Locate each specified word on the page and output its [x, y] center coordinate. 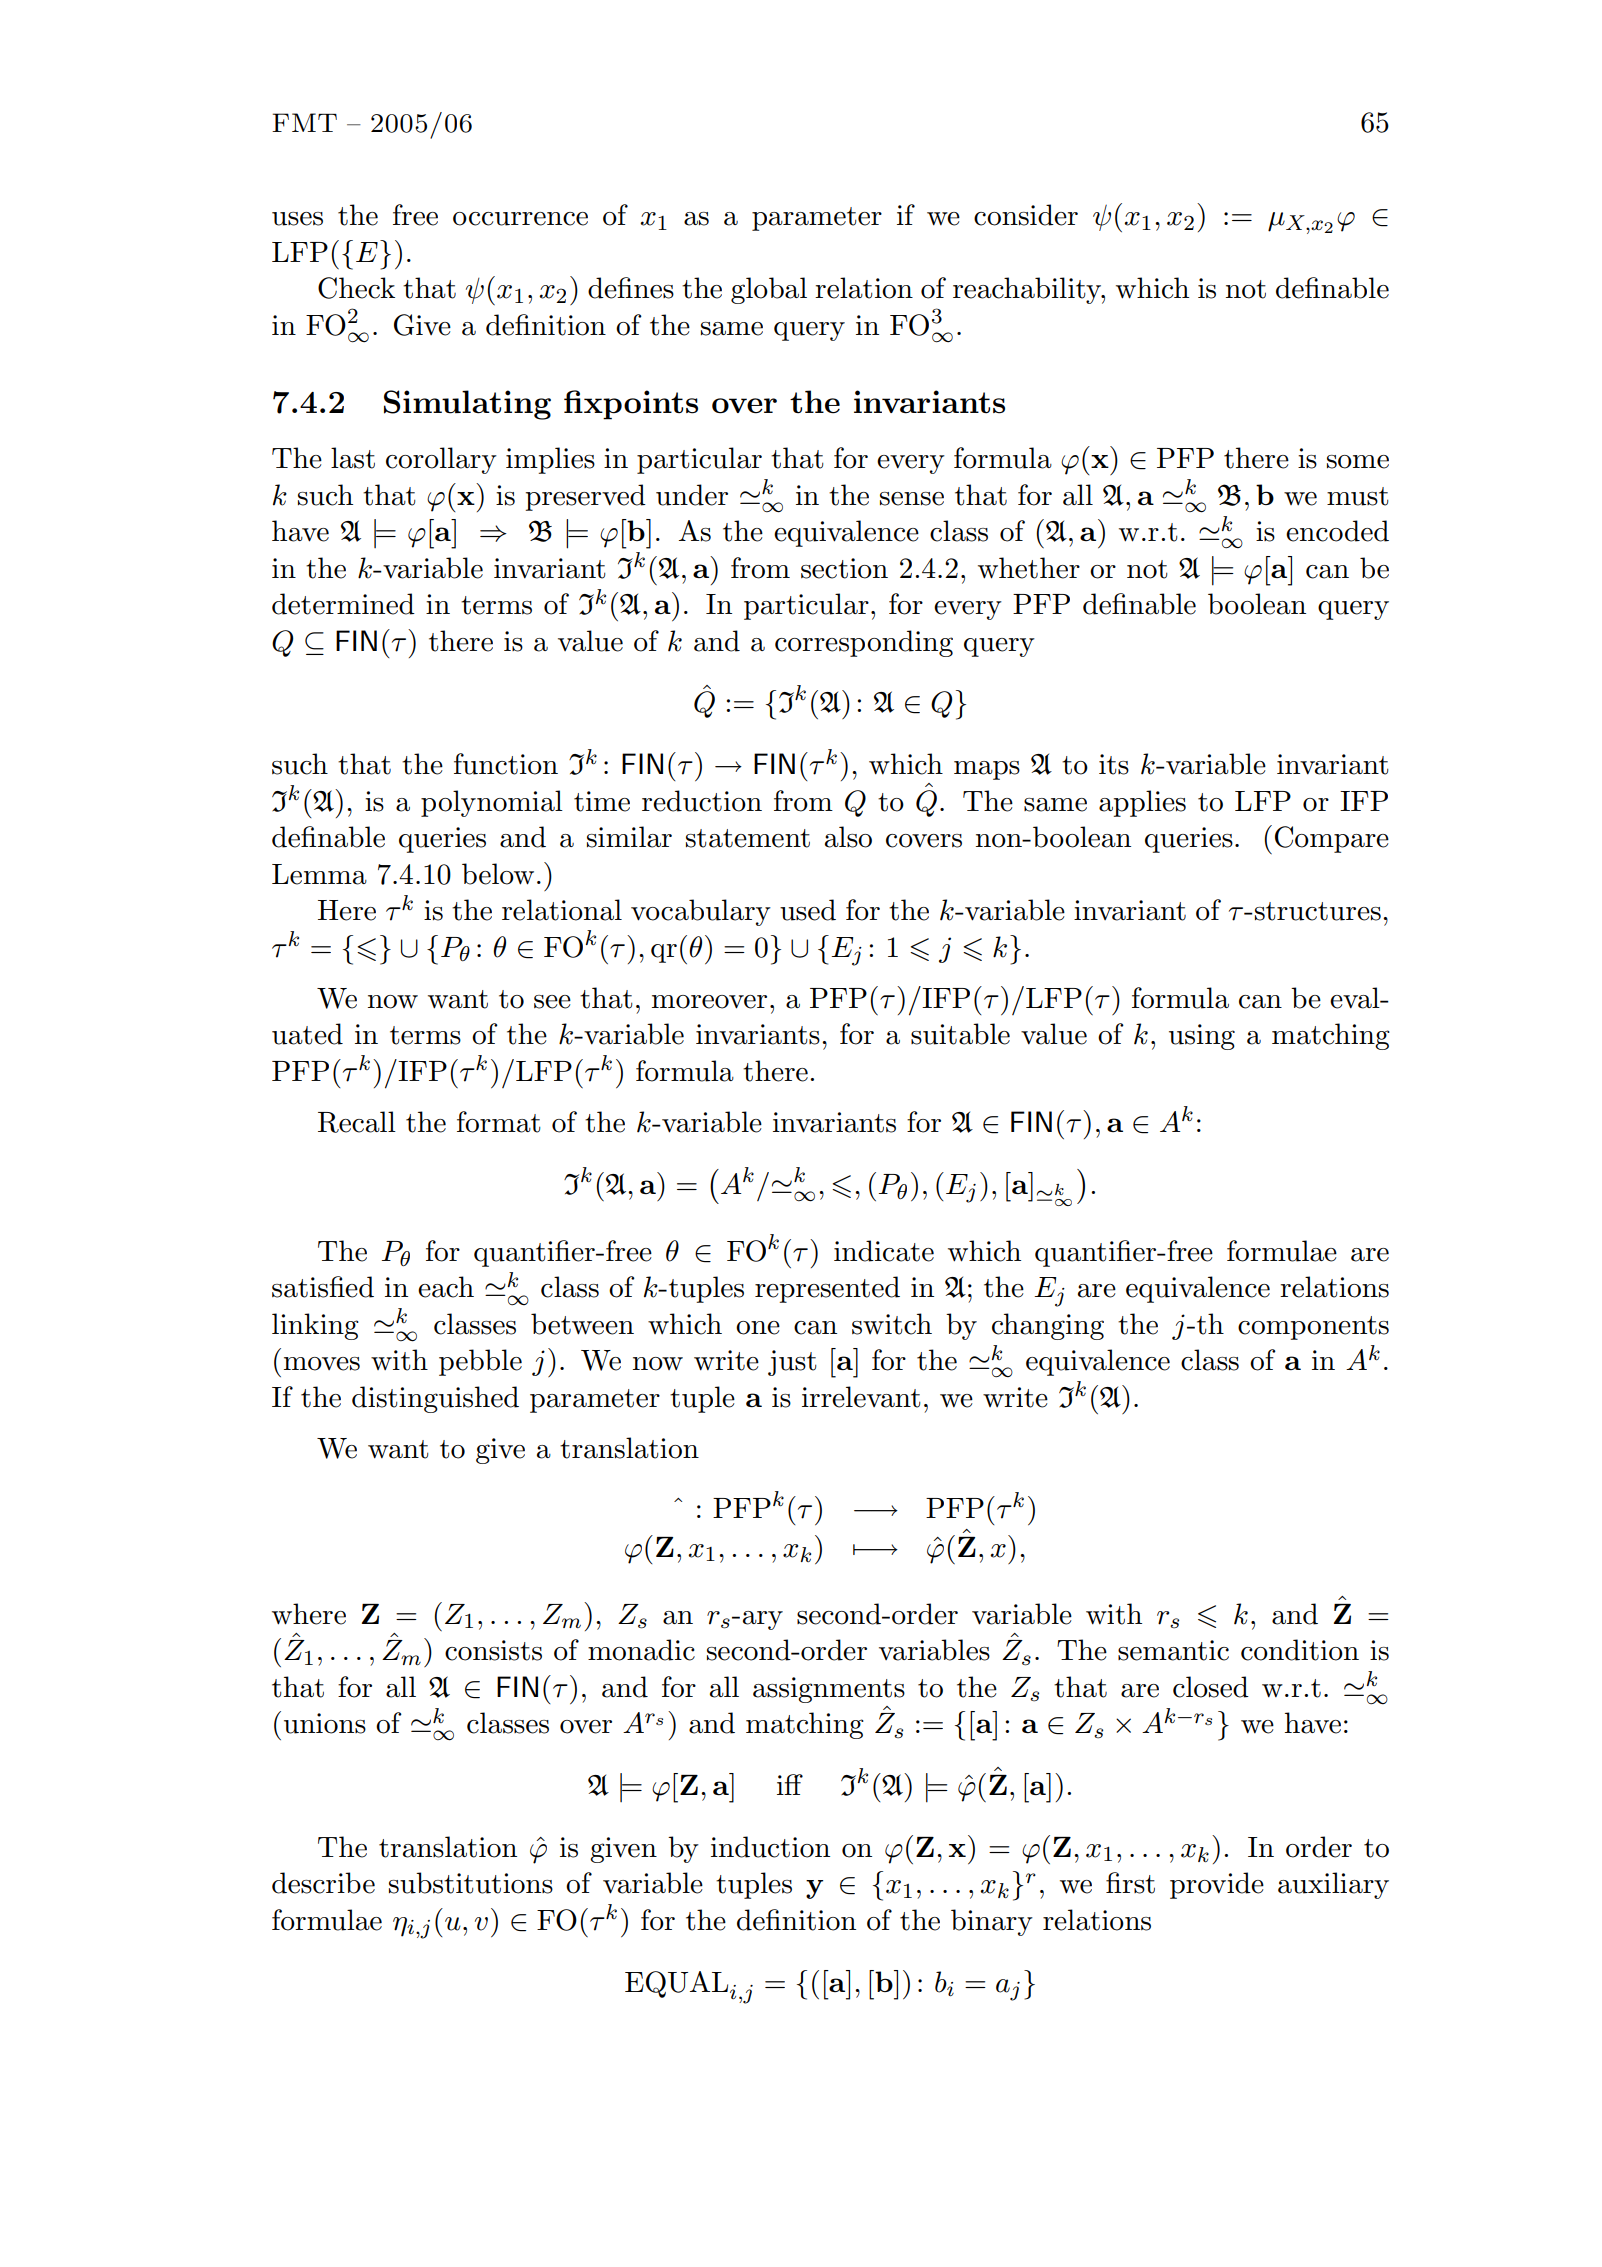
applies [1142, 803]
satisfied [323, 1287]
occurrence [520, 219]
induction [770, 1847]
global [769, 290]
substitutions [471, 1883]
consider [1026, 215]
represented [827, 1289]
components [1313, 1328]
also [848, 837]
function [506, 764]
